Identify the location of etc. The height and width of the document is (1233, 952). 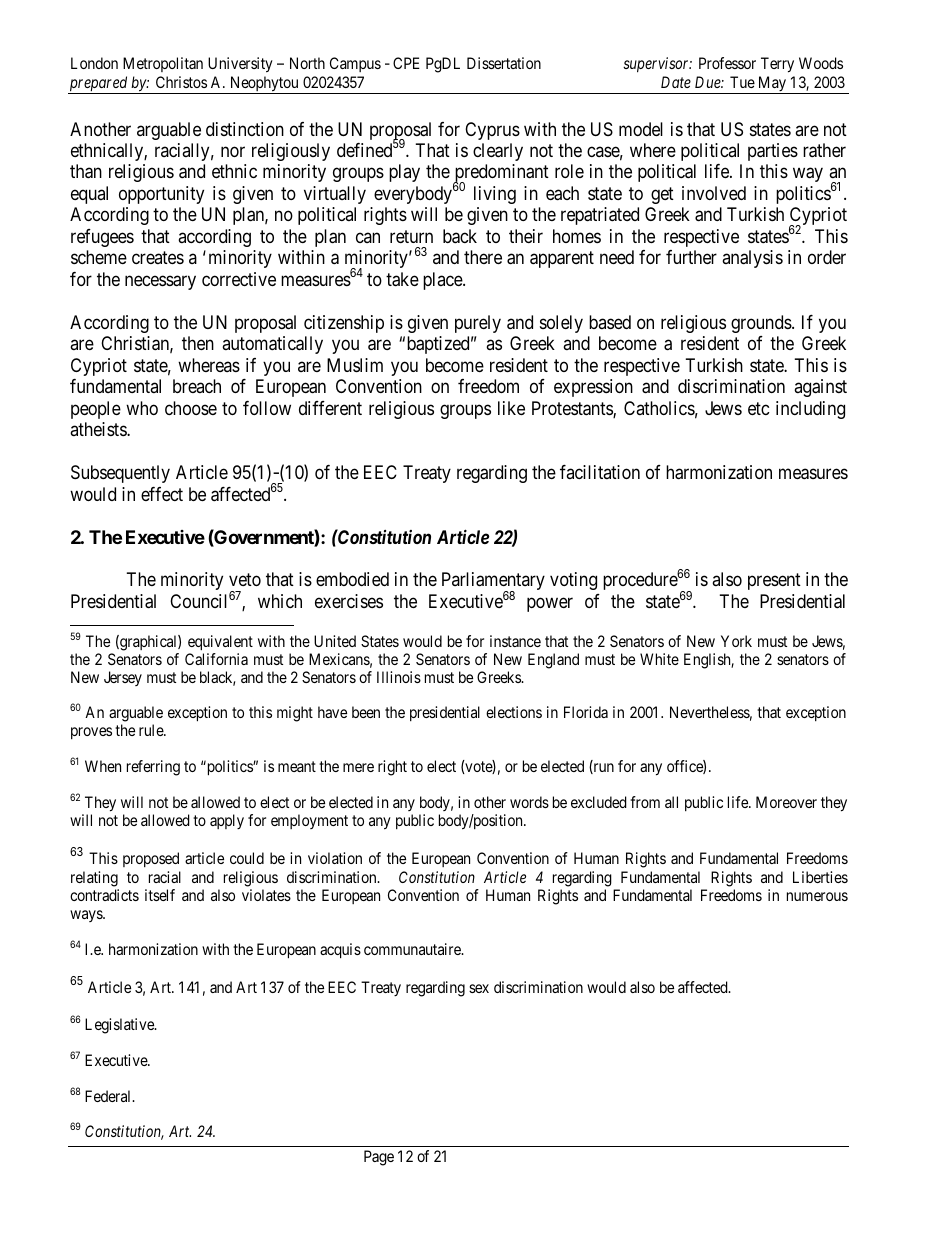
(759, 408).
